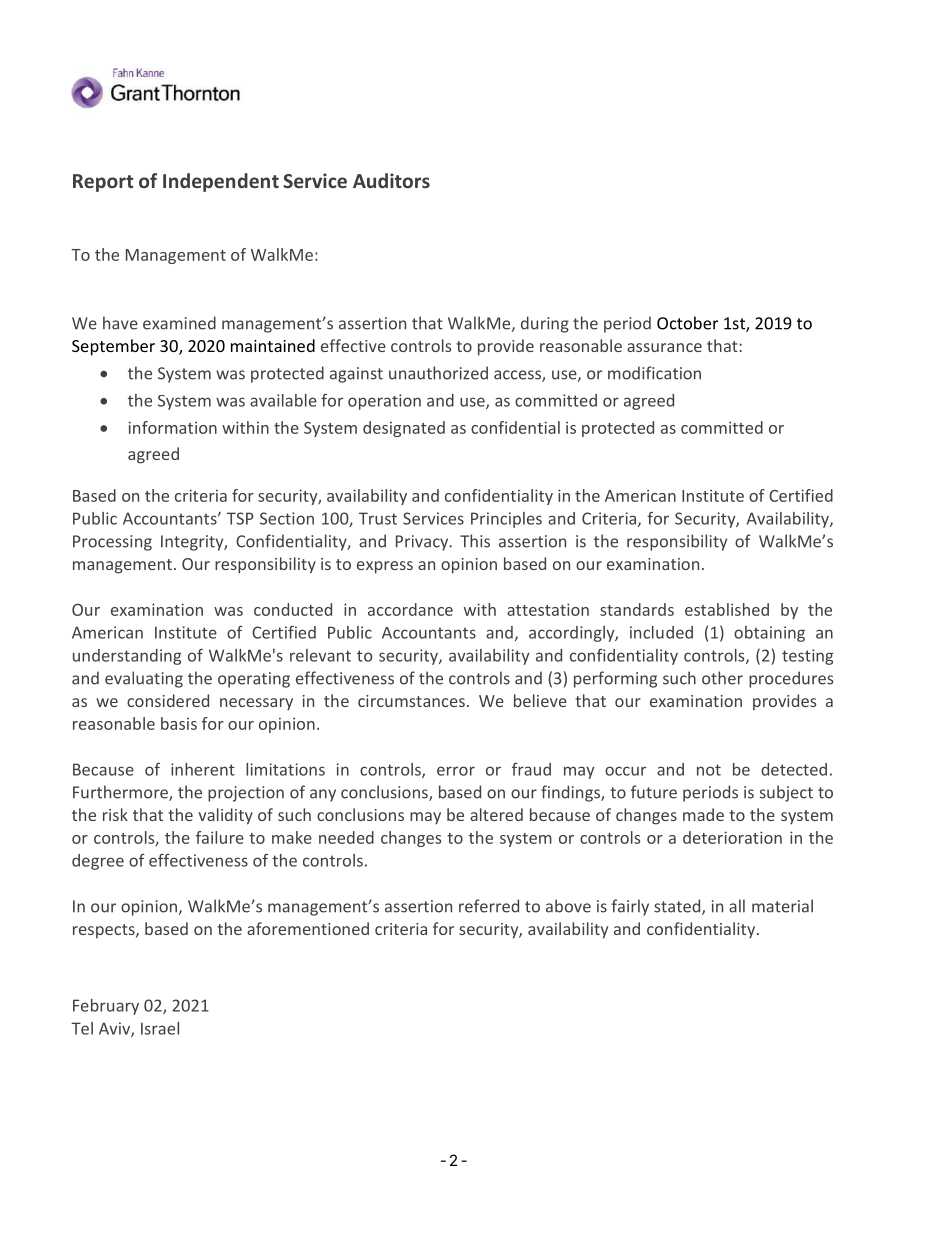 The width and height of the screenshot is (952, 1233). I want to click on established, so click(727, 609).
